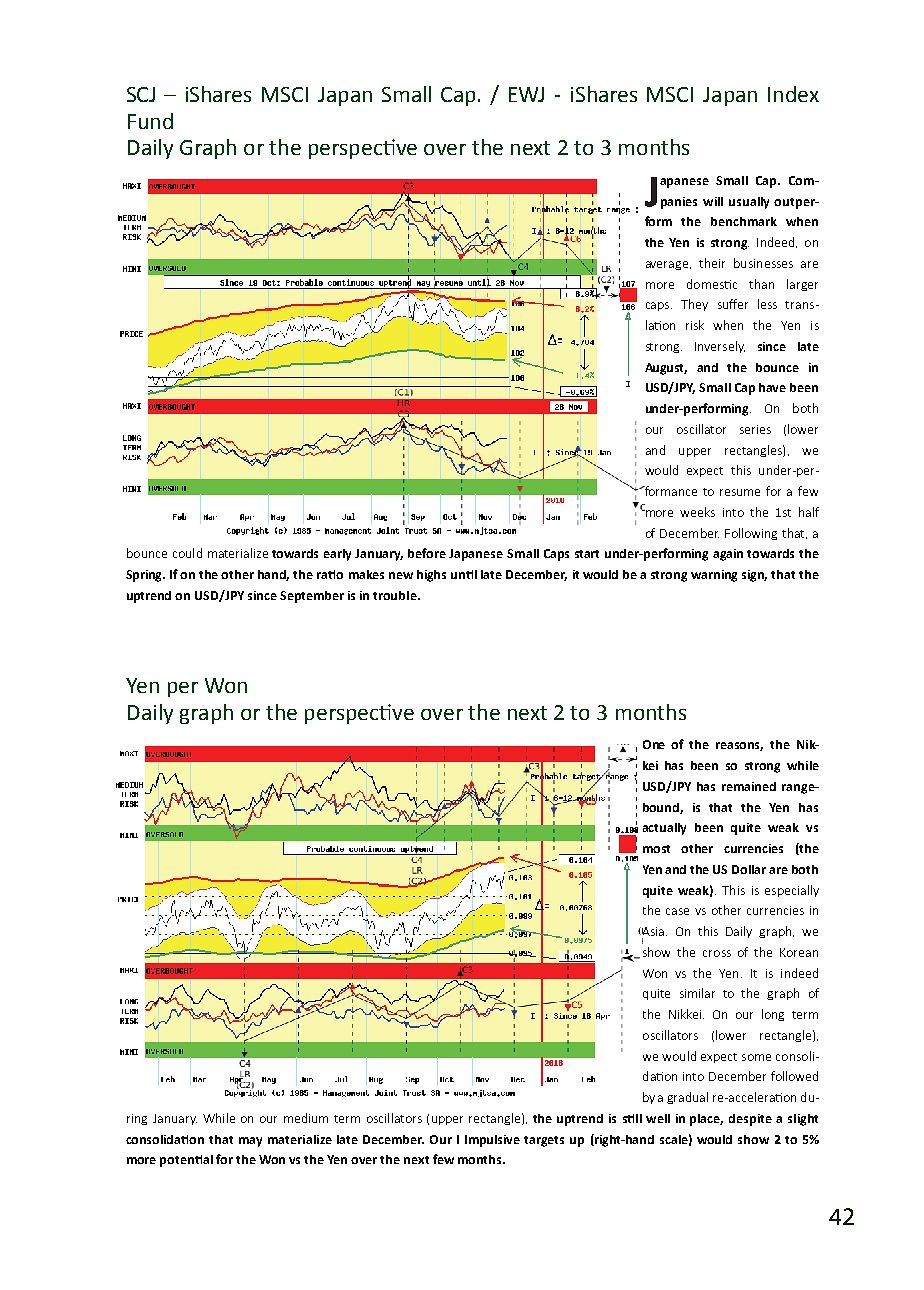  What do you see at coordinates (714, 576) in the screenshot?
I see `warning` at bounding box center [714, 576].
